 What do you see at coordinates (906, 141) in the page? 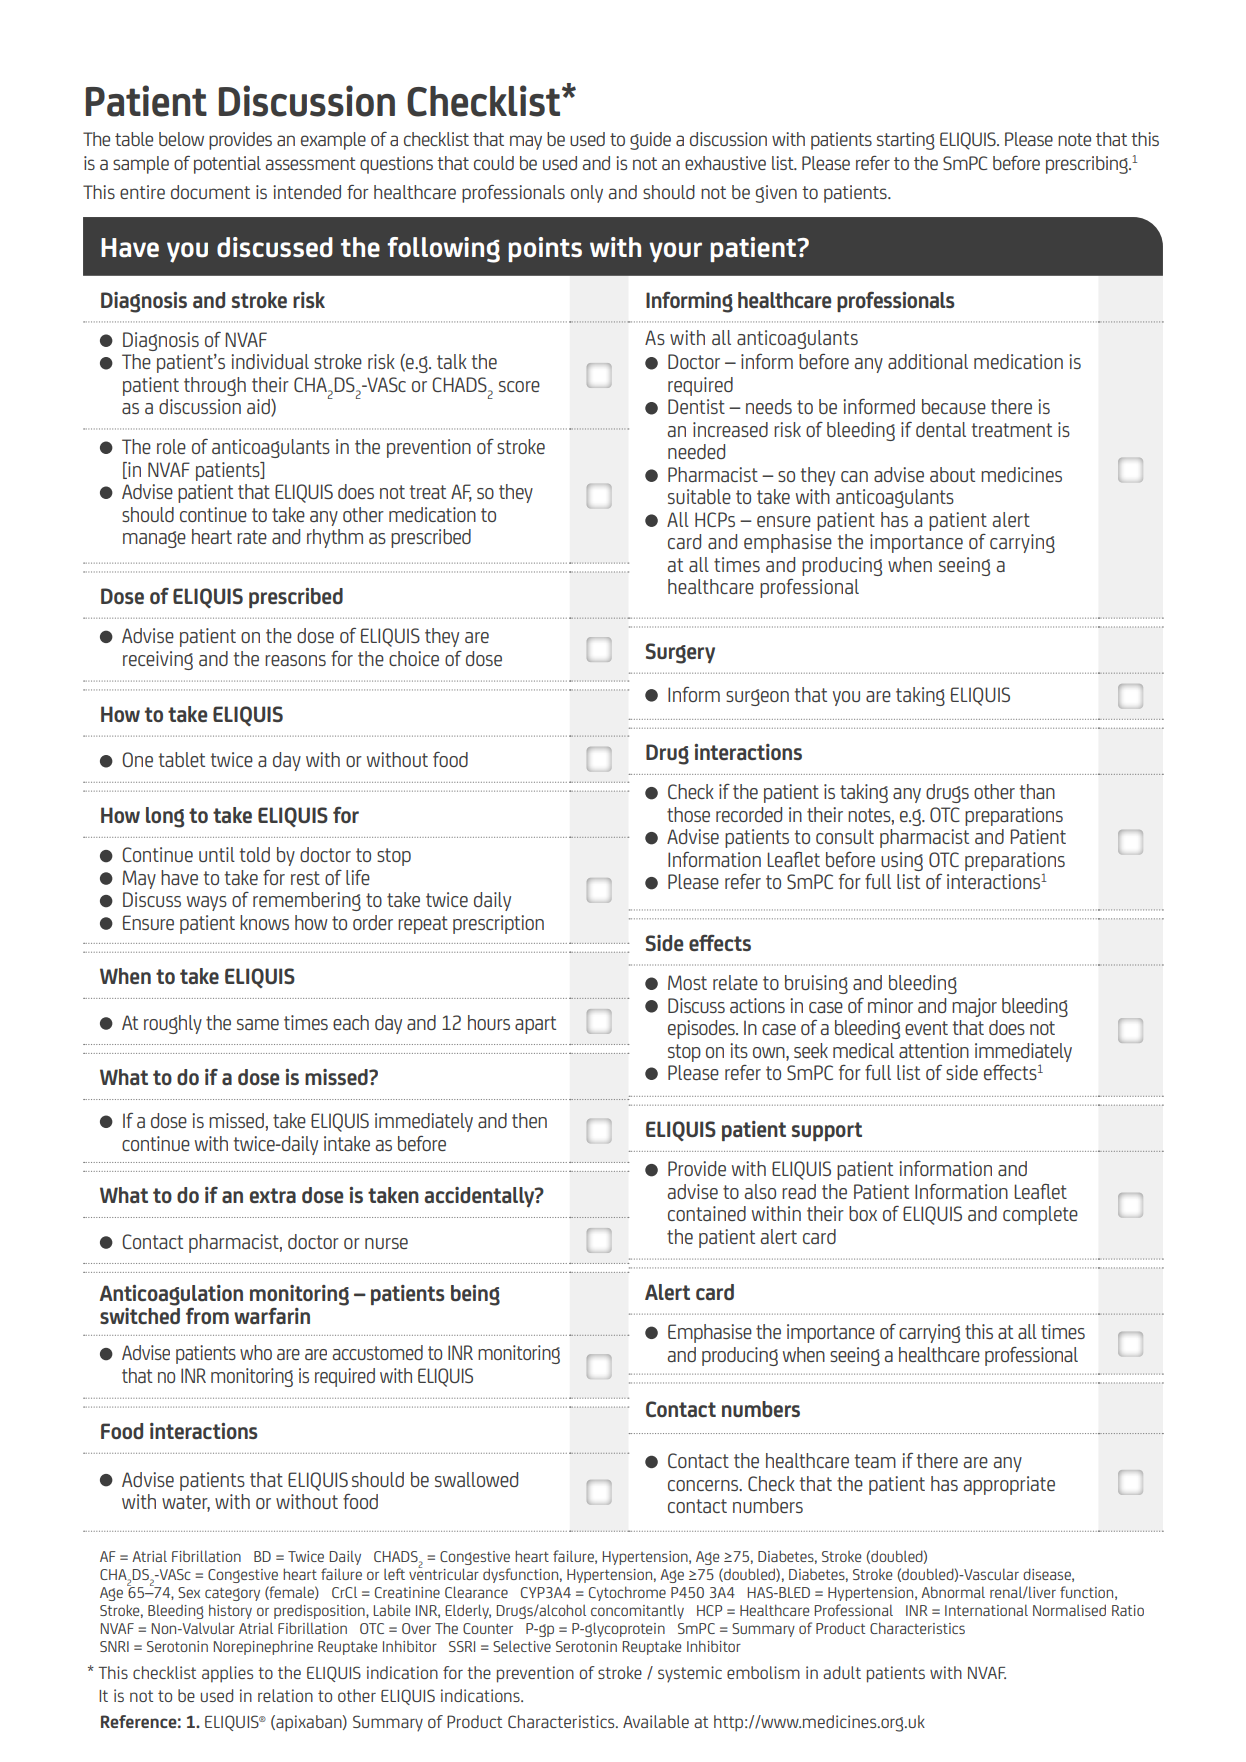
I see `starting` at bounding box center [906, 141].
